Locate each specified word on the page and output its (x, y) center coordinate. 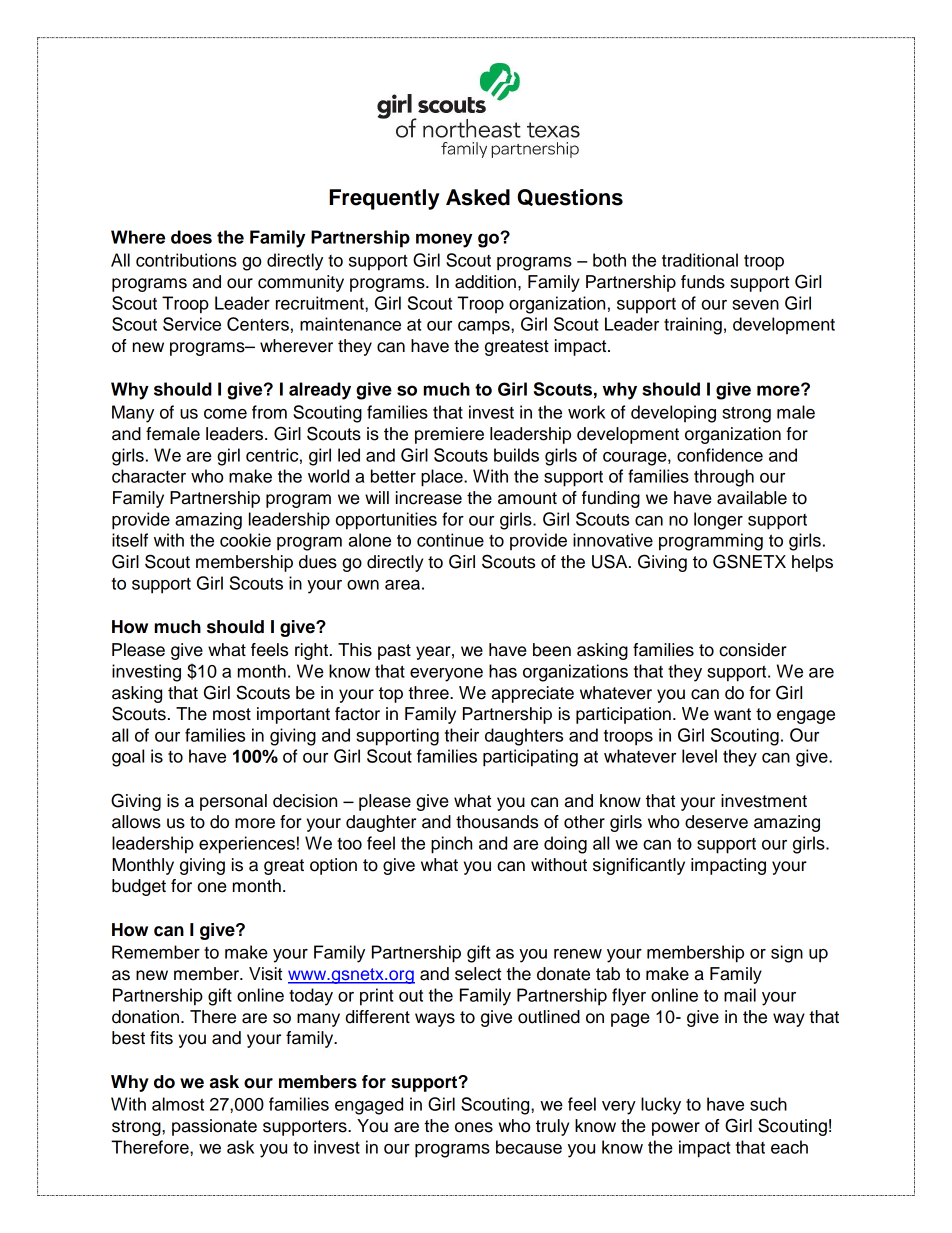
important (293, 715)
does (191, 237)
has (503, 671)
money (444, 240)
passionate (214, 1127)
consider (753, 650)
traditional (700, 260)
